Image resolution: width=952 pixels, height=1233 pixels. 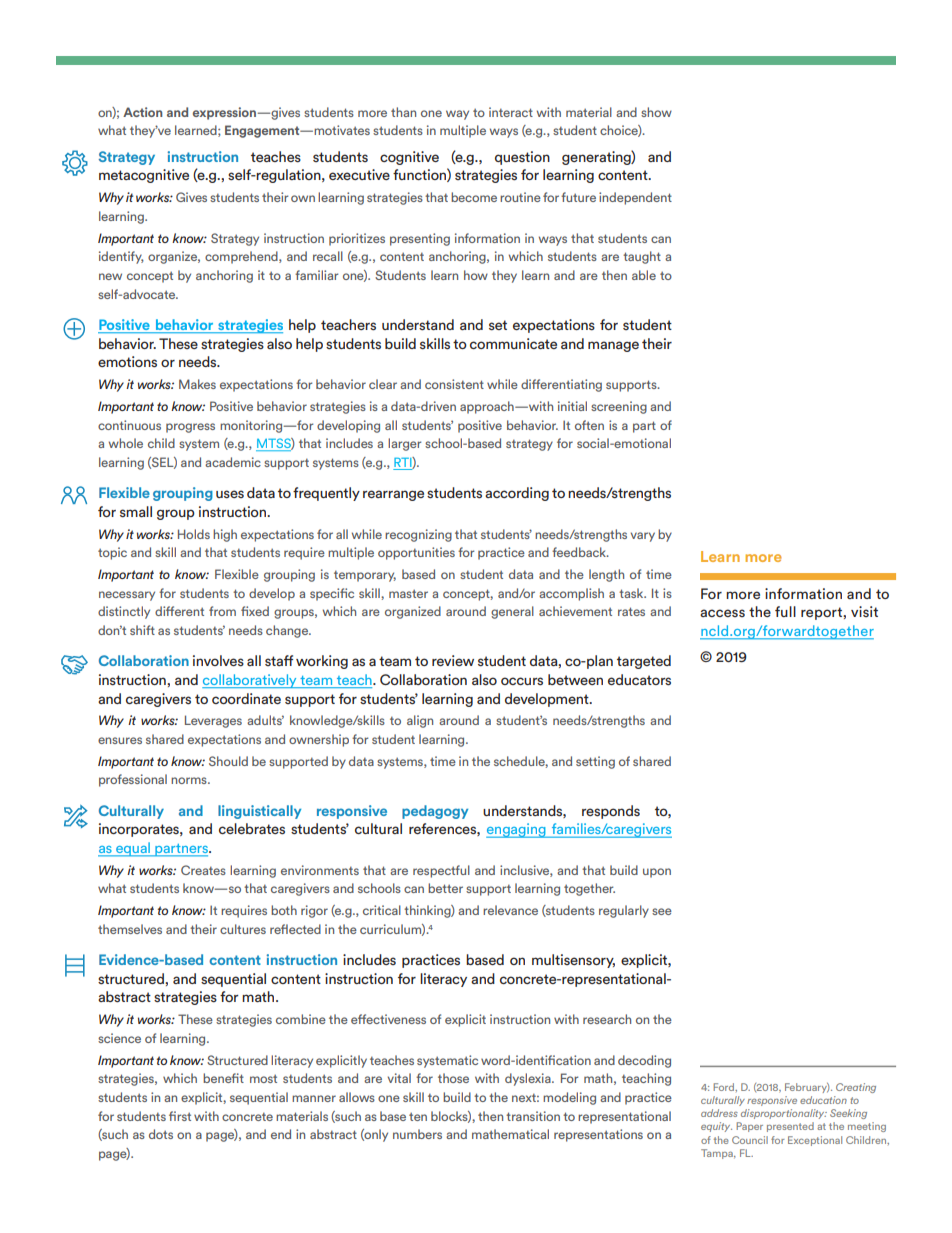 What do you see at coordinates (142, 112) in the screenshot?
I see `Action` at bounding box center [142, 112].
